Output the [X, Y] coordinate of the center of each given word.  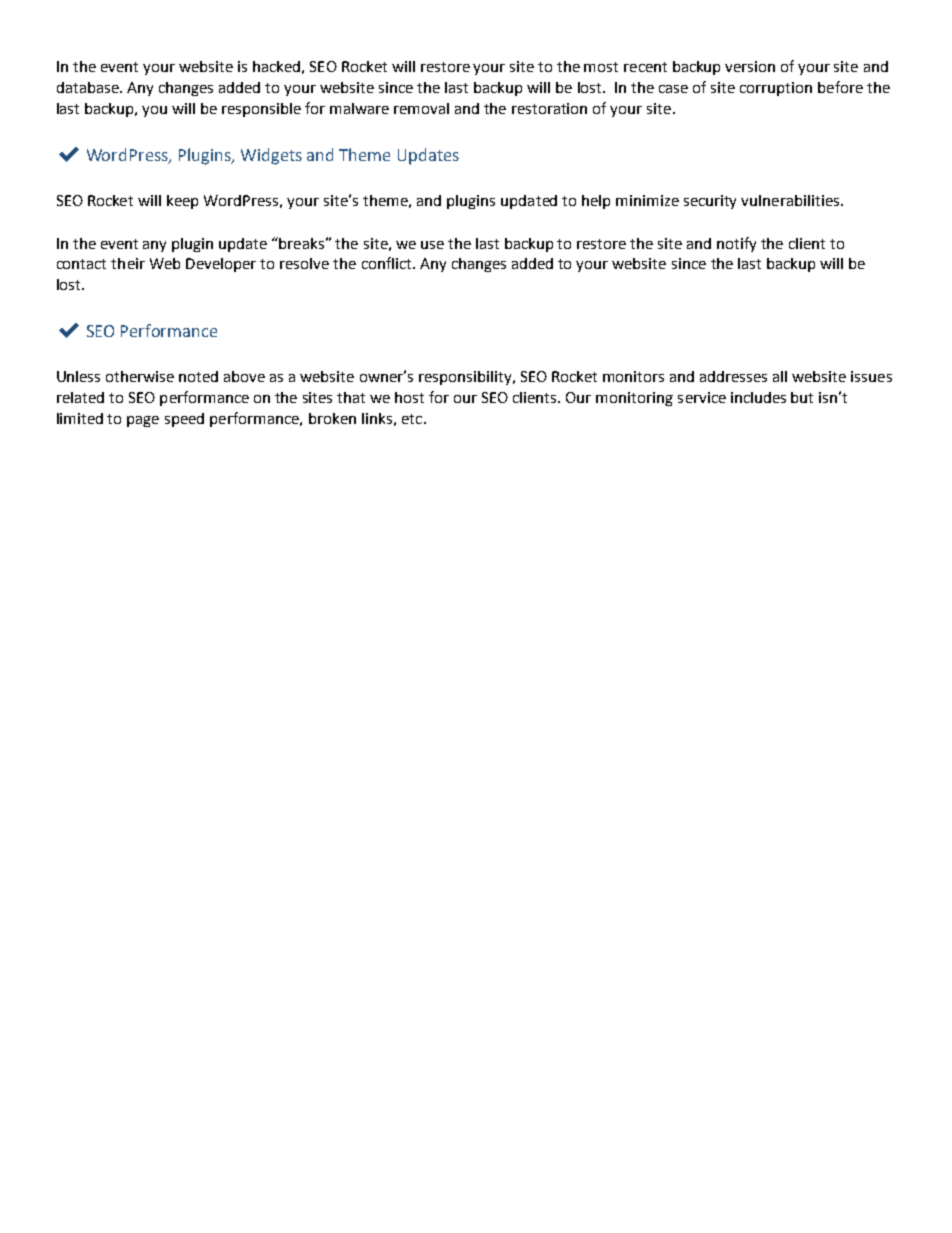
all [780, 376]
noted [198, 376]
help [596, 202]
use [432, 245]
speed [184, 420]
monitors [633, 376]
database [89, 87]
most [601, 67]
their [128, 263]
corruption [776, 89]
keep [182, 202]
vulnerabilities [790, 200]
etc [413, 419]
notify [736, 244]
